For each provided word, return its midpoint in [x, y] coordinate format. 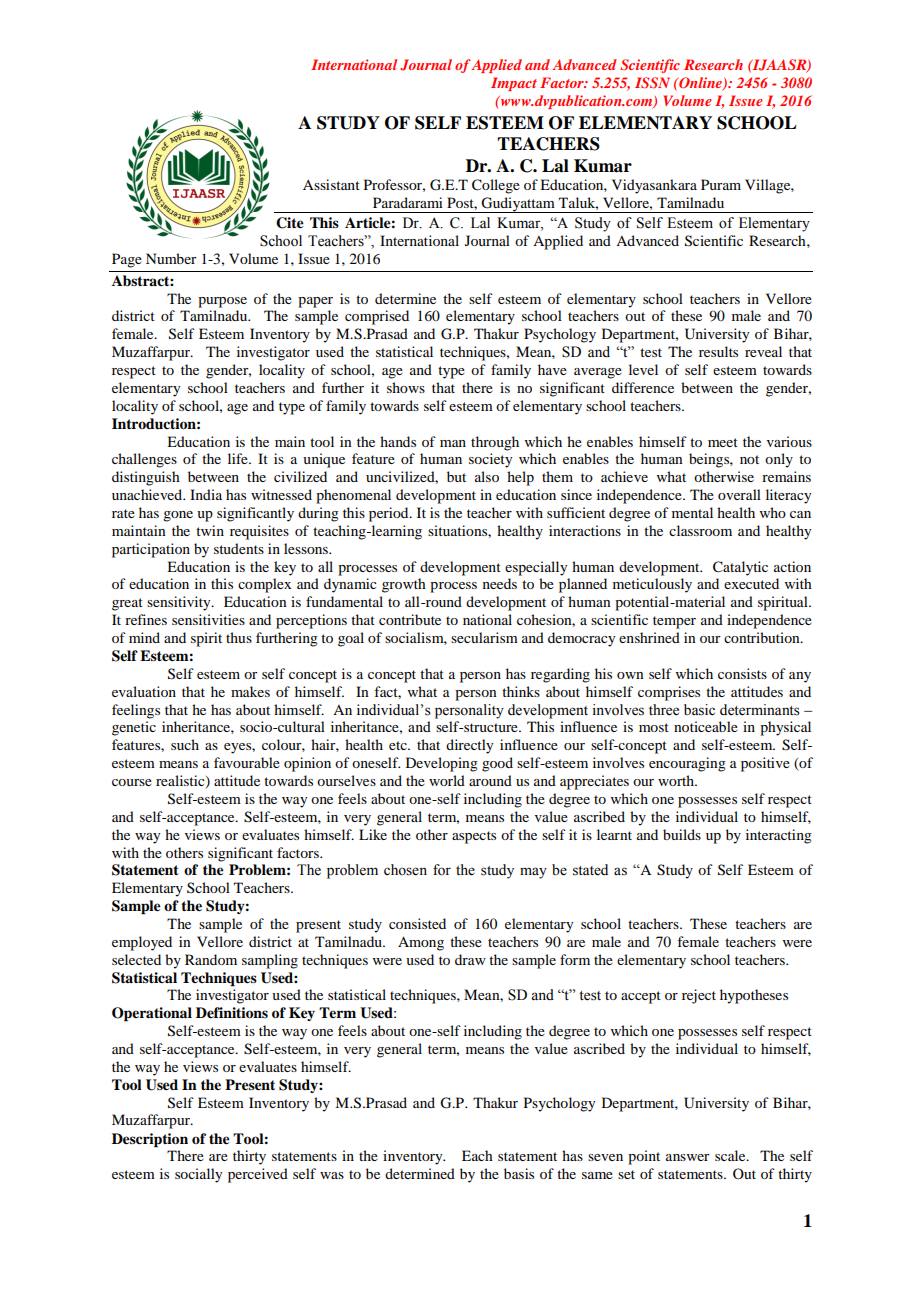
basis [519, 1173]
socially [198, 1175]
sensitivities [208, 619]
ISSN [652, 82]
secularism [484, 637]
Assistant [331, 184]
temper [674, 622]
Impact [514, 84]
